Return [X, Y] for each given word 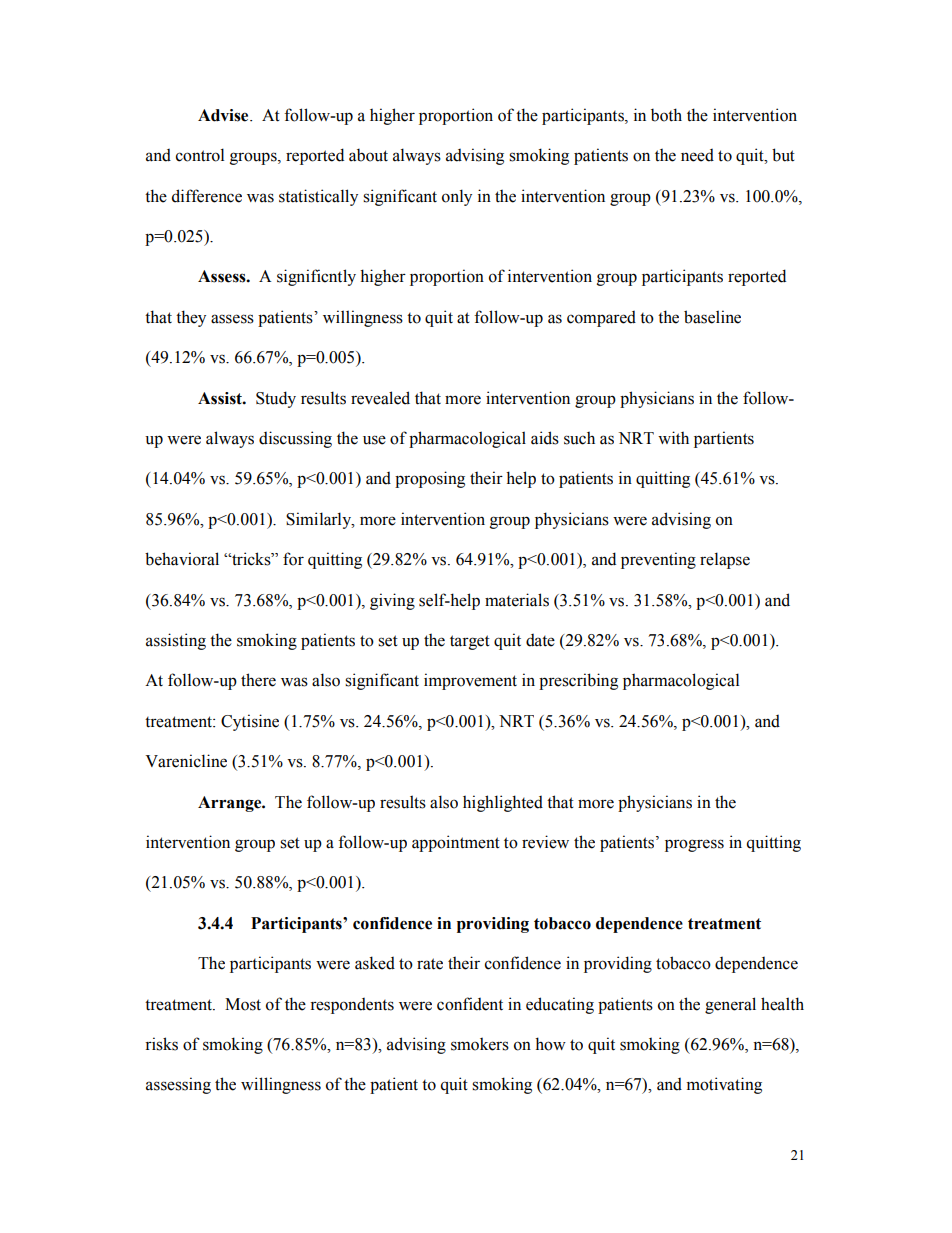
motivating [724, 1085]
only [457, 197]
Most [243, 1004]
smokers [480, 1044]
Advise [224, 115]
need [697, 155]
